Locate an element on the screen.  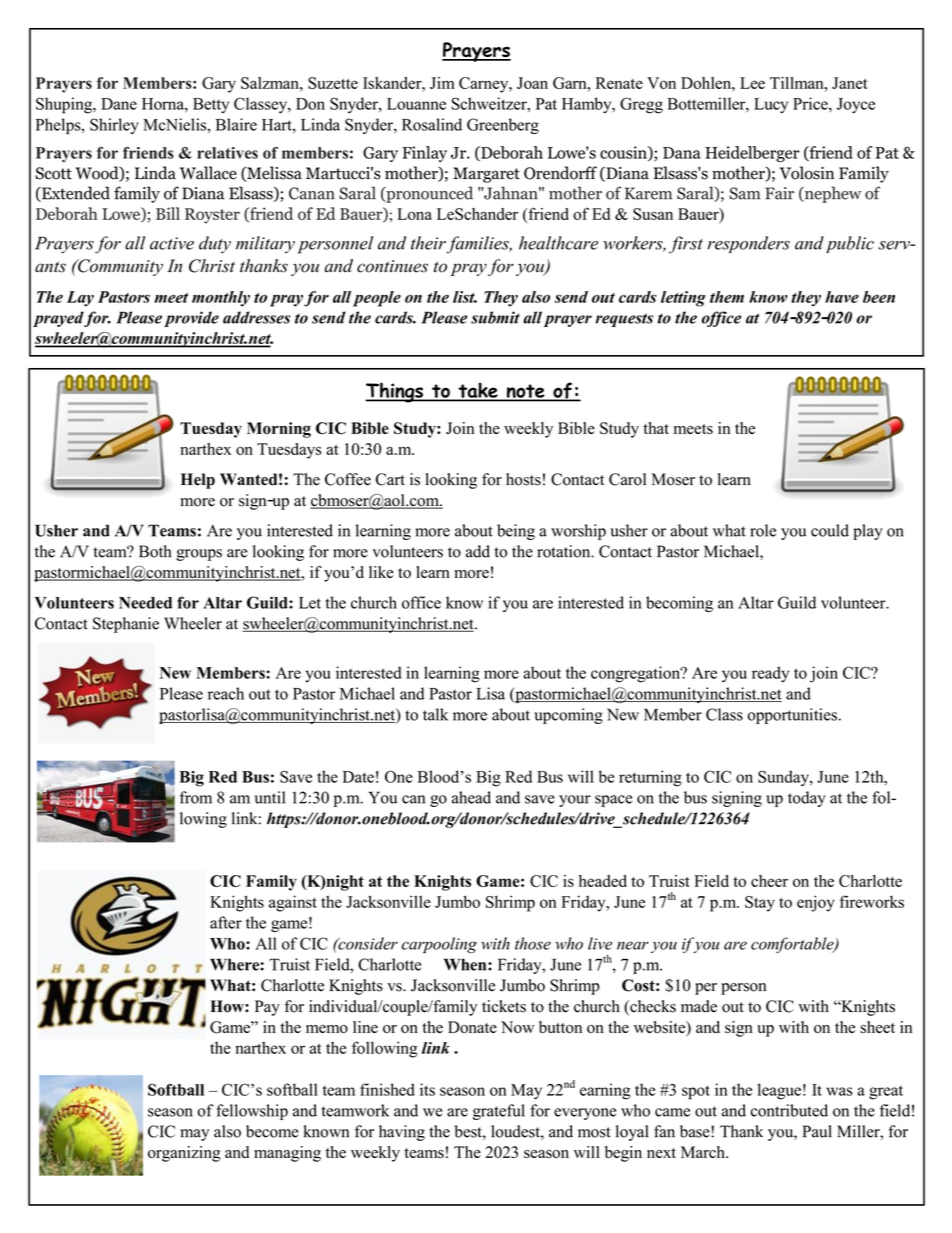
Dane is located at coordinates (119, 104).
